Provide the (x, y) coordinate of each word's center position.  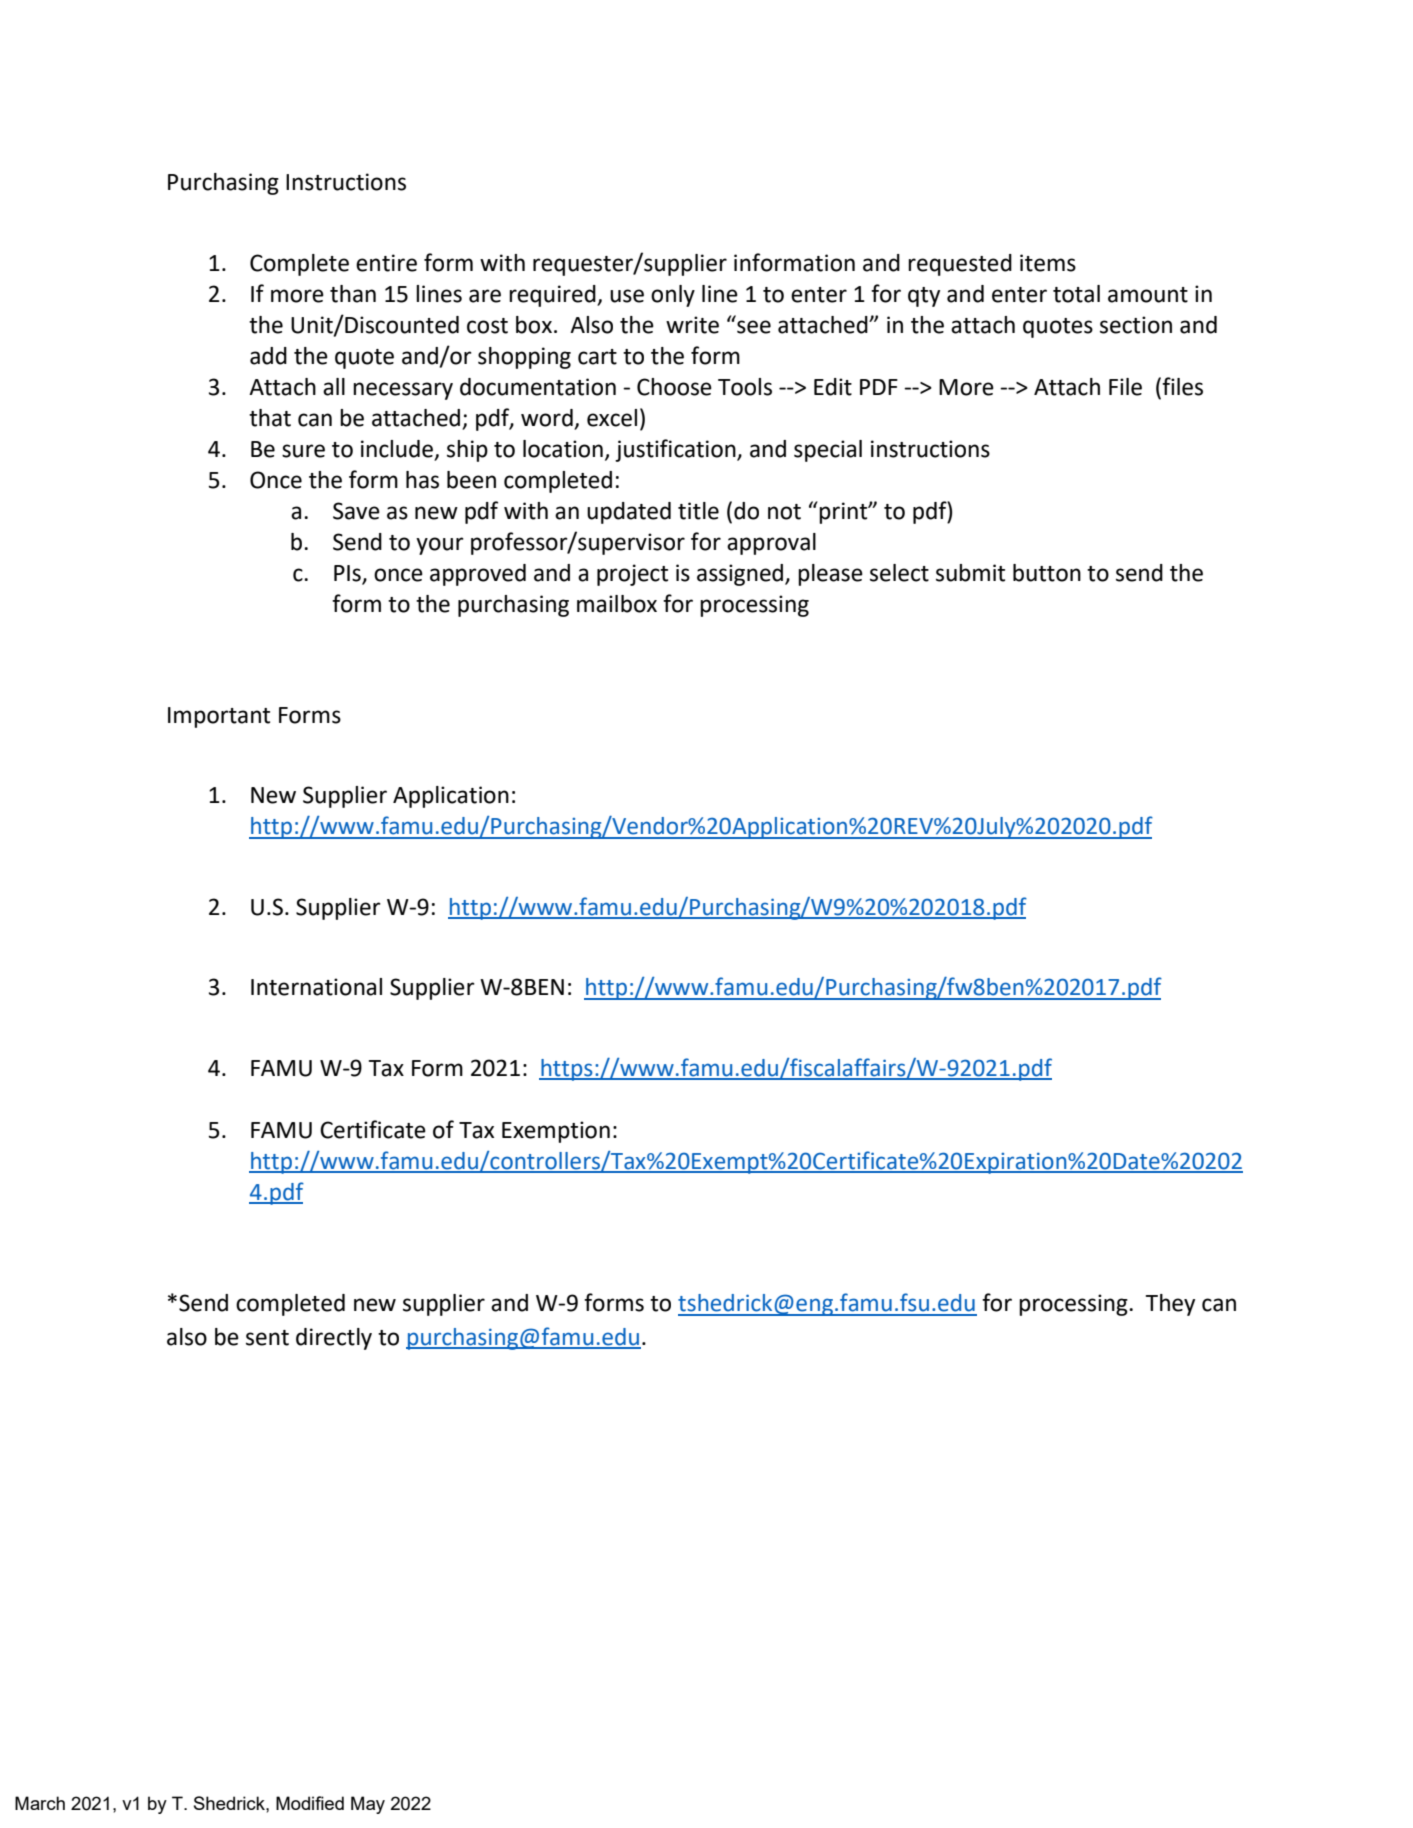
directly (334, 1339)
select (899, 573)
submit (970, 573)
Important (219, 717)
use (627, 296)
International (316, 987)
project (632, 575)
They (1170, 1305)
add (268, 356)
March (40, 1803)
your (440, 546)
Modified (310, 1803)
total (1076, 294)
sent (267, 1338)
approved (478, 575)
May (368, 1805)
